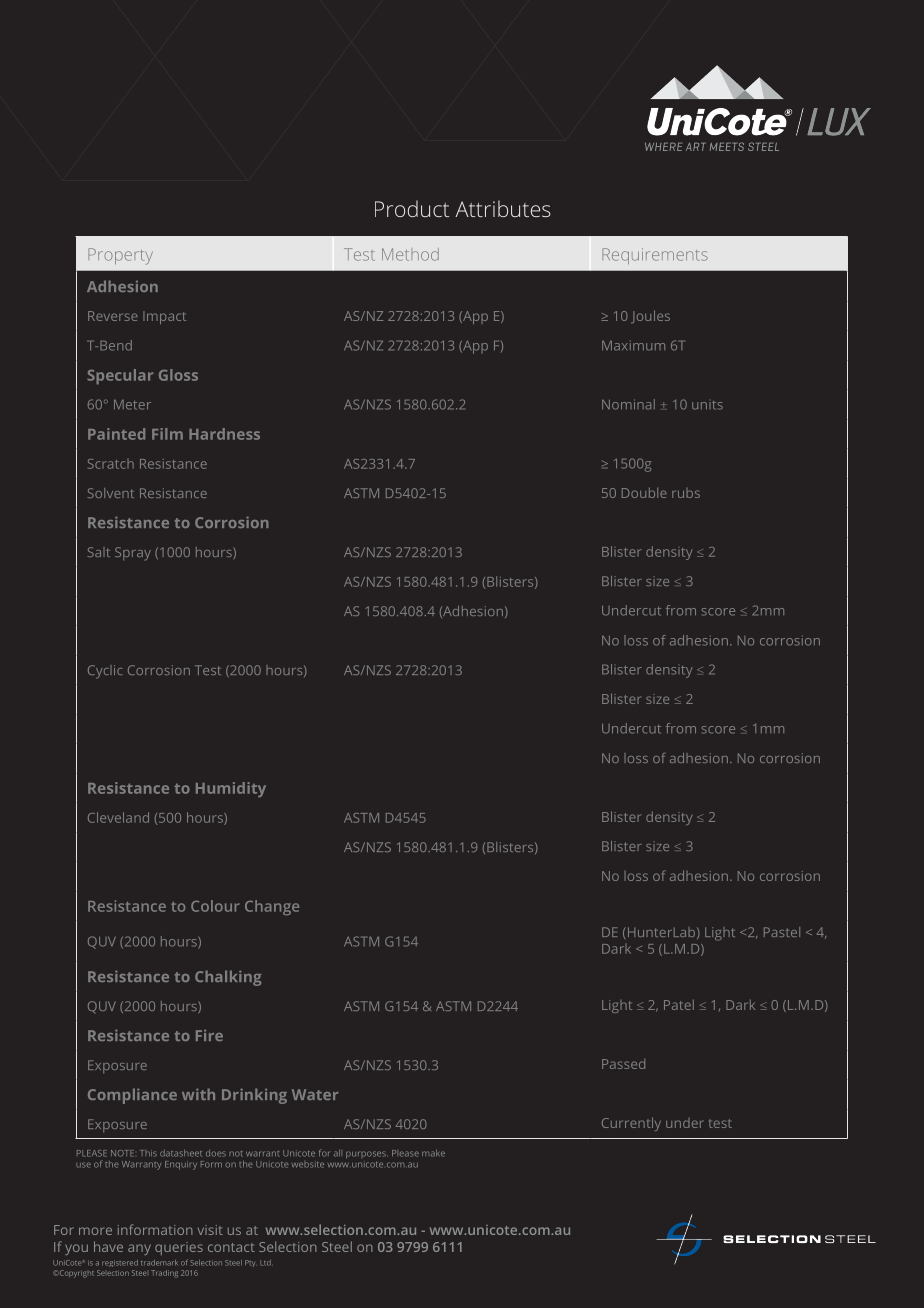  I want to click on Patel, so click(679, 1004).
